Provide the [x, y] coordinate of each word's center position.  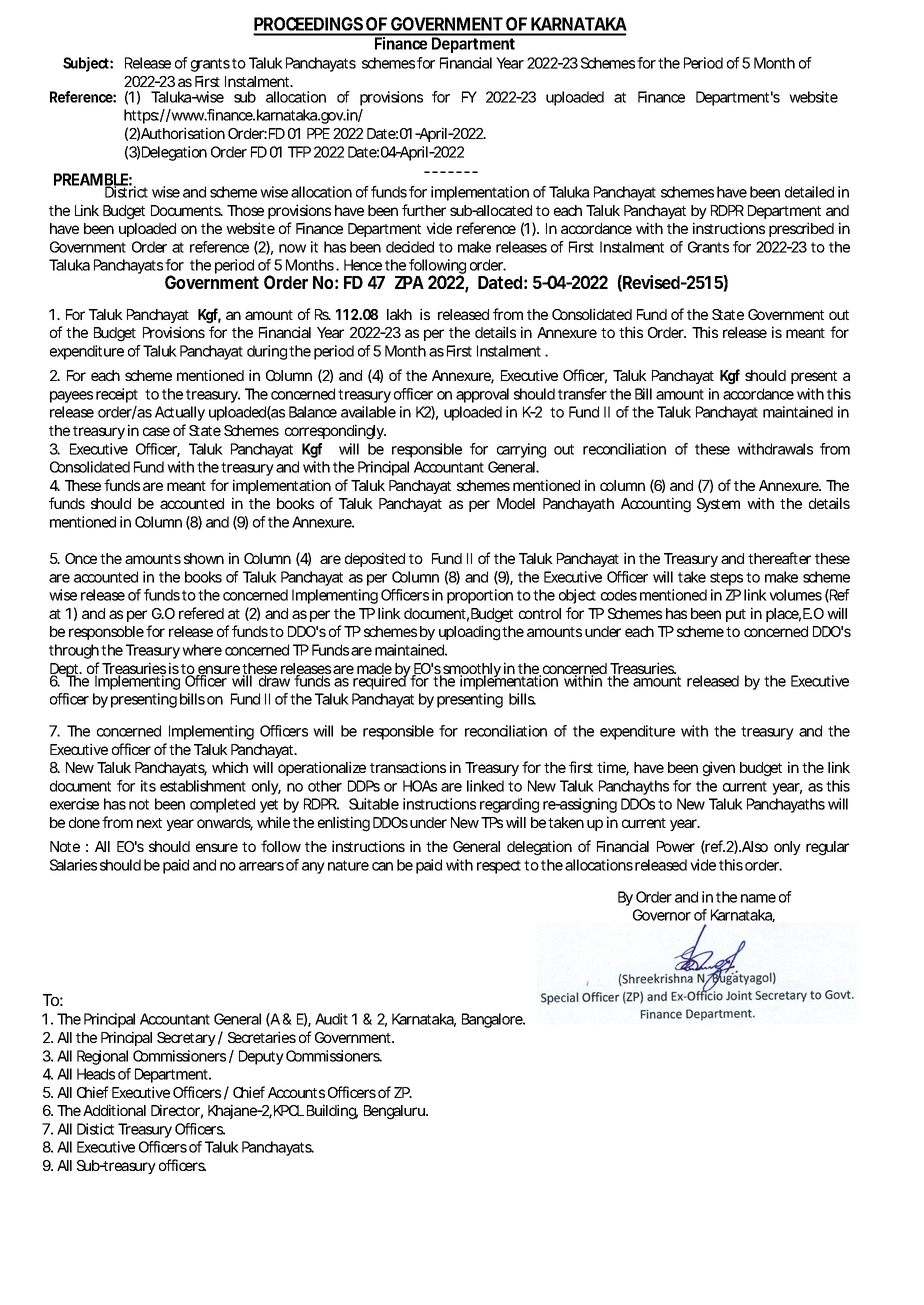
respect [501, 867]
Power [676, 846]
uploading [469, 633]
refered [201, 613]
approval [482, 395]
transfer [582, 394]
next [149, 823]
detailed [809, 192]
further [424, 210]
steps [726, 579]
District [126, 191]
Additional [114, 1110]
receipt [117, 395]
